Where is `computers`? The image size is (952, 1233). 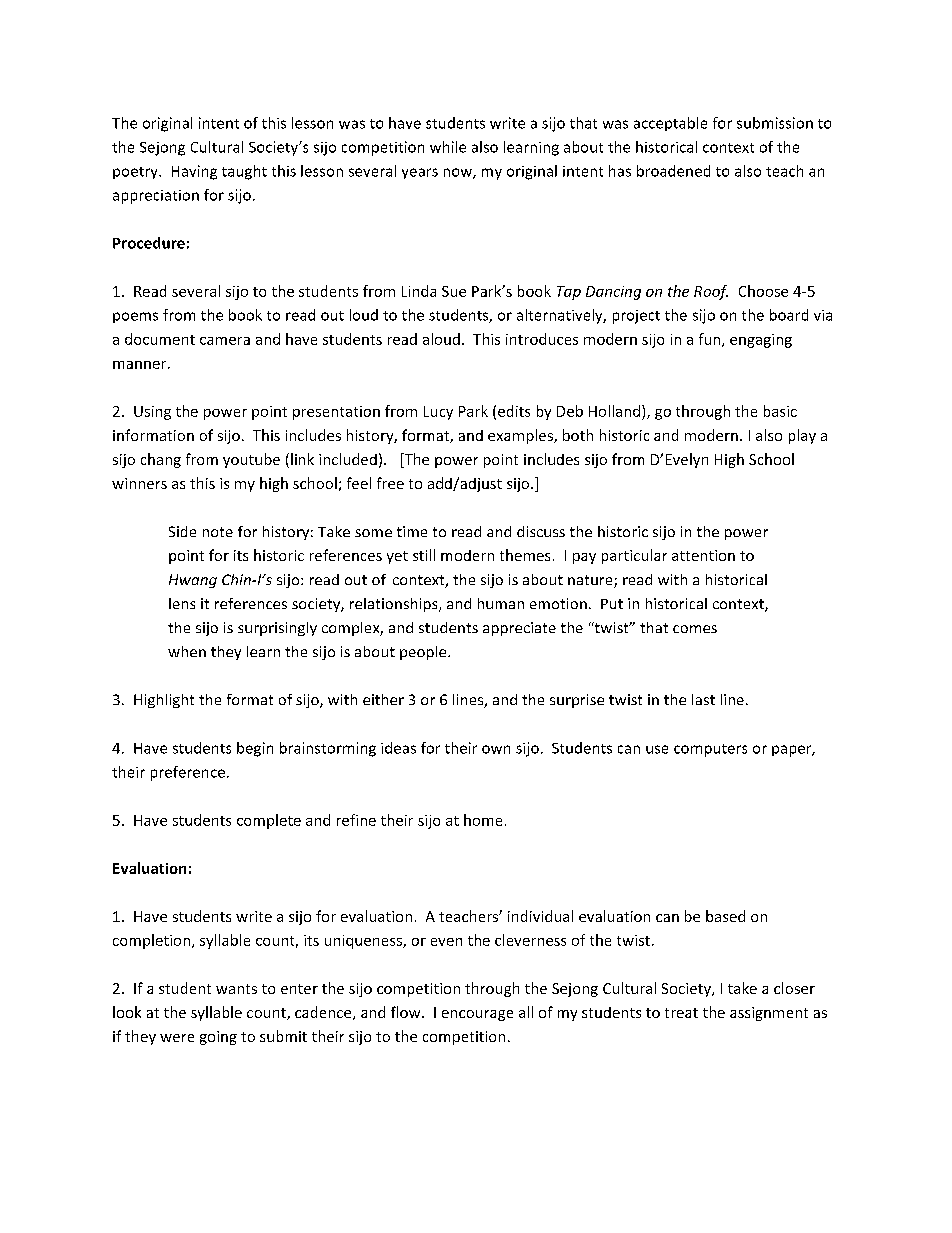
computers is located at coordinates (710, 750).
